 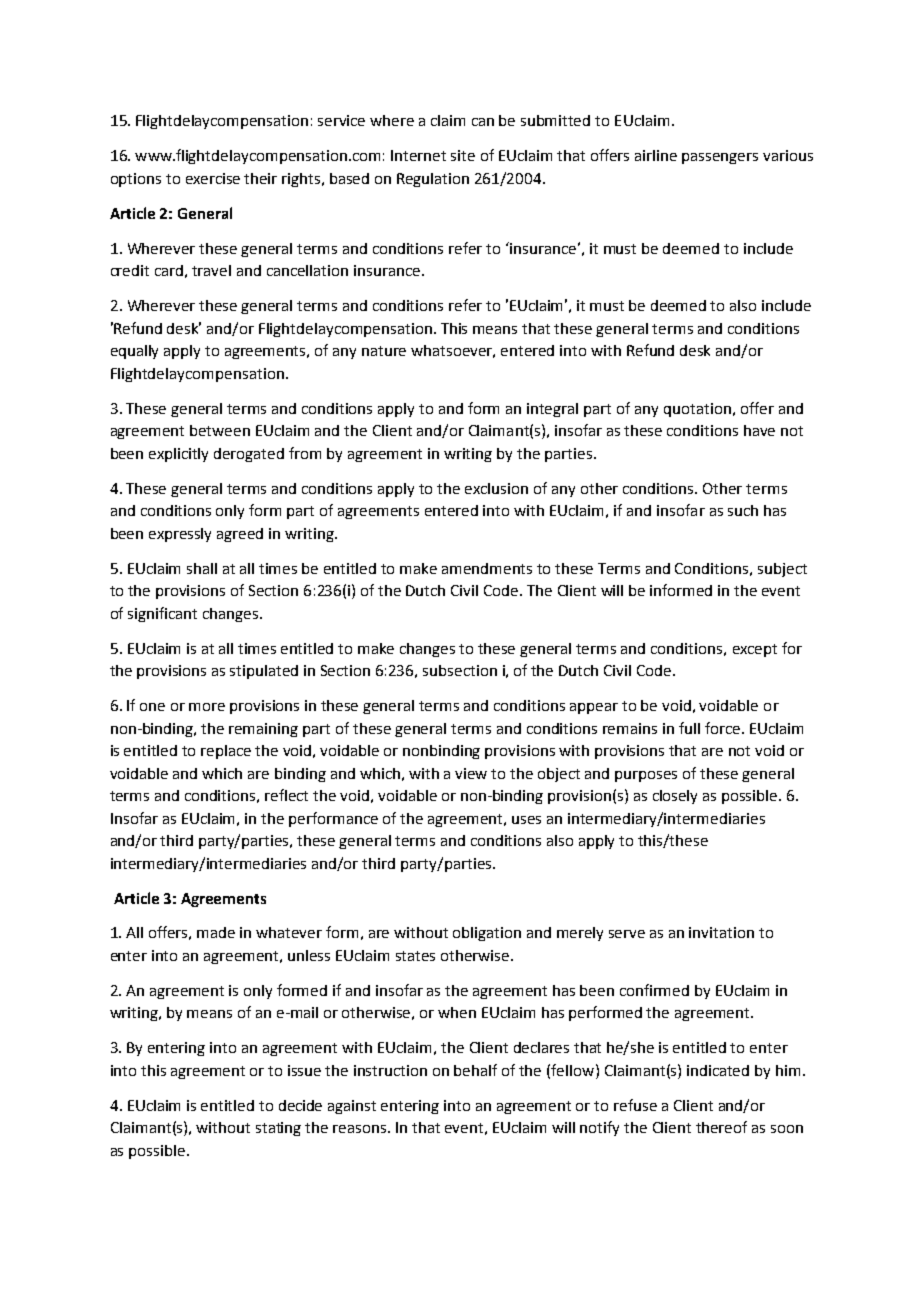 I want to click on nature, so click(x=384, y=351).
